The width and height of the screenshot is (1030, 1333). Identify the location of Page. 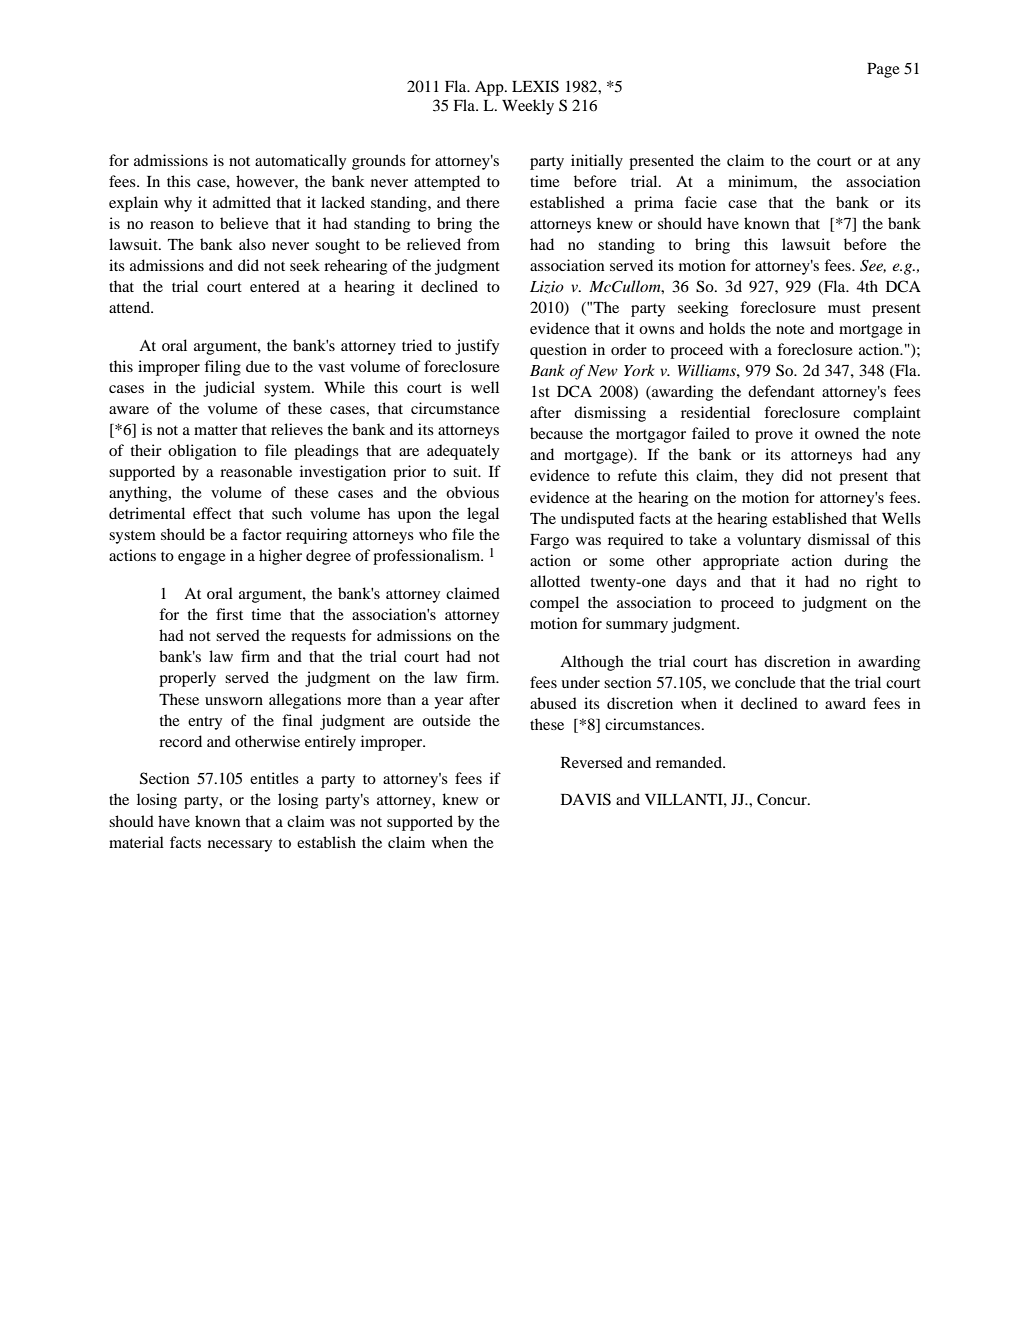
(883, 70).
